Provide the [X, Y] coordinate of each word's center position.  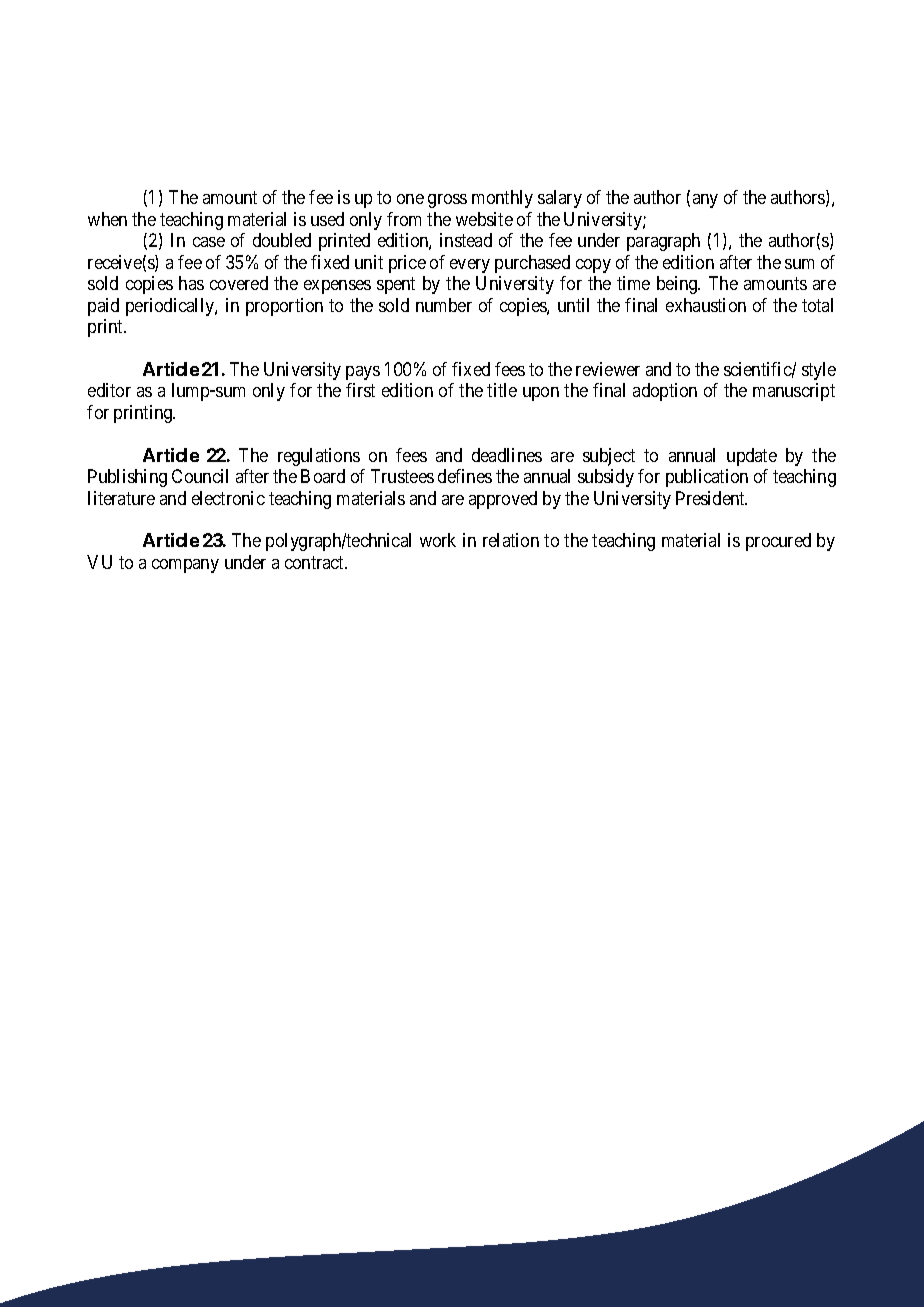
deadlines [507, 455]
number [444, 305]
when [107, 219]
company [185, 566]
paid [103, 307]
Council [200, 476]
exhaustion [706, 305]
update [752, 457]
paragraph [663, 242]
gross [447, 201]
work [438, 540]
